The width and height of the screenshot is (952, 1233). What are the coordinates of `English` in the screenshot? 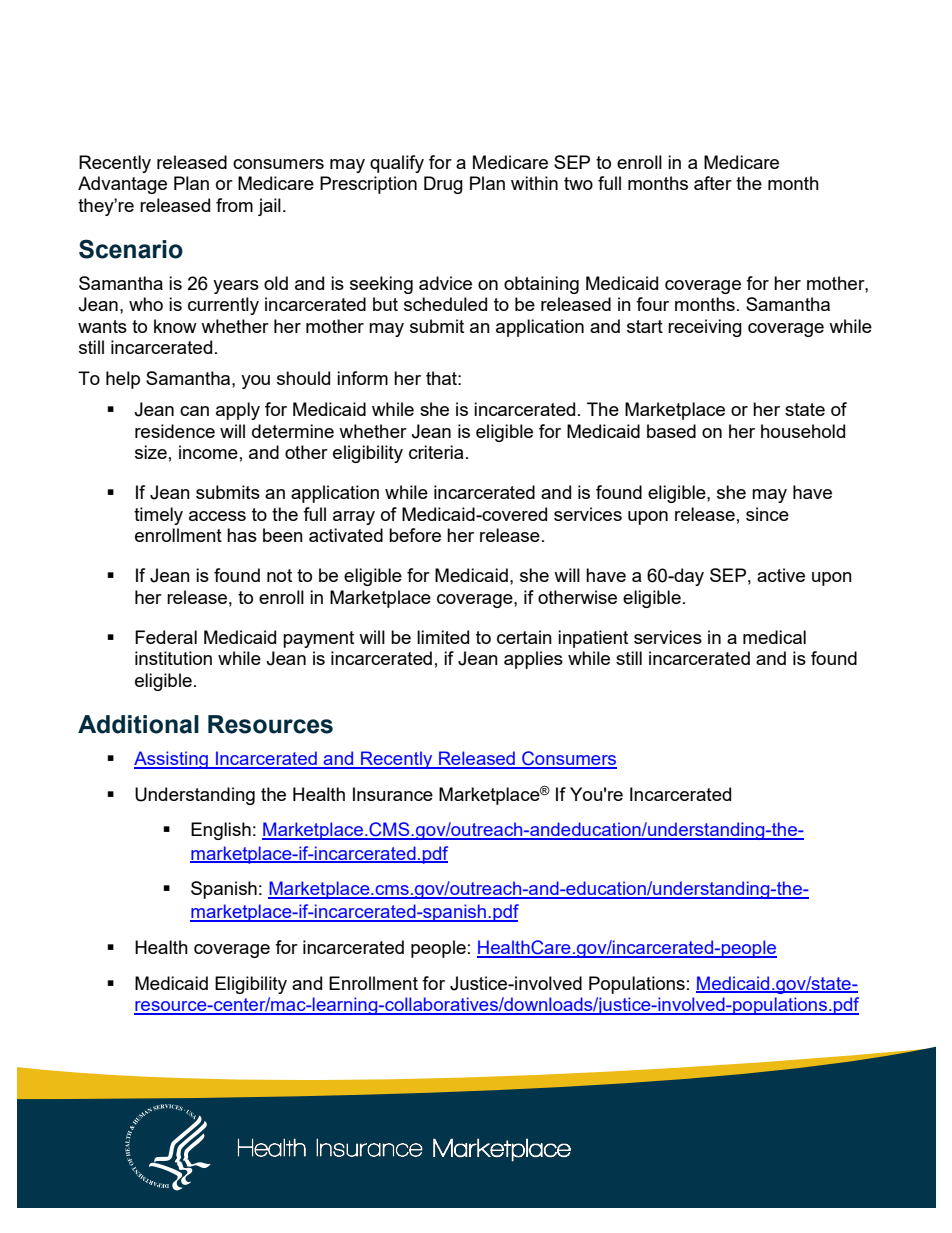 It's located at (221, 831).
